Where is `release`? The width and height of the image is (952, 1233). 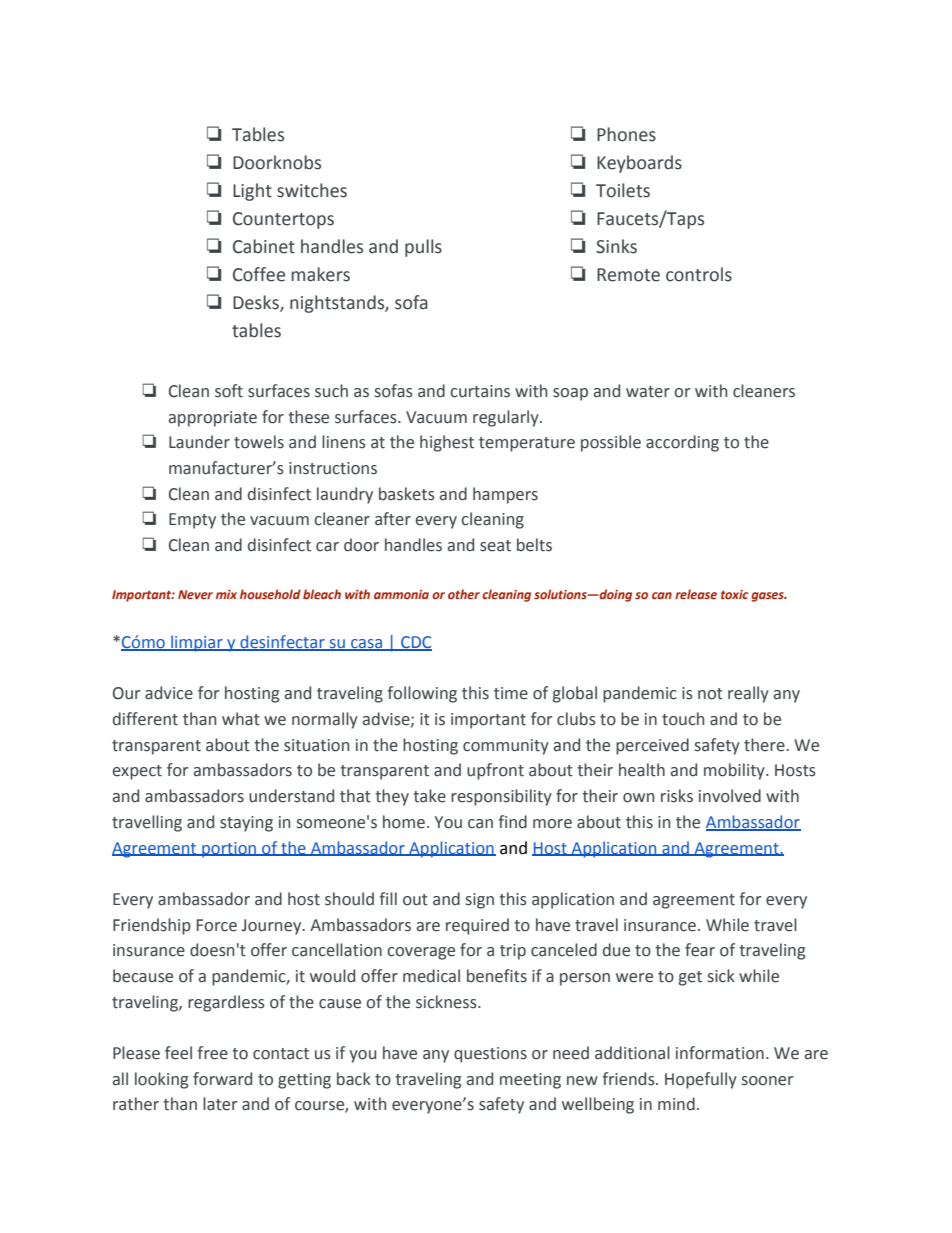
release is located at coordinates (696, 594).
